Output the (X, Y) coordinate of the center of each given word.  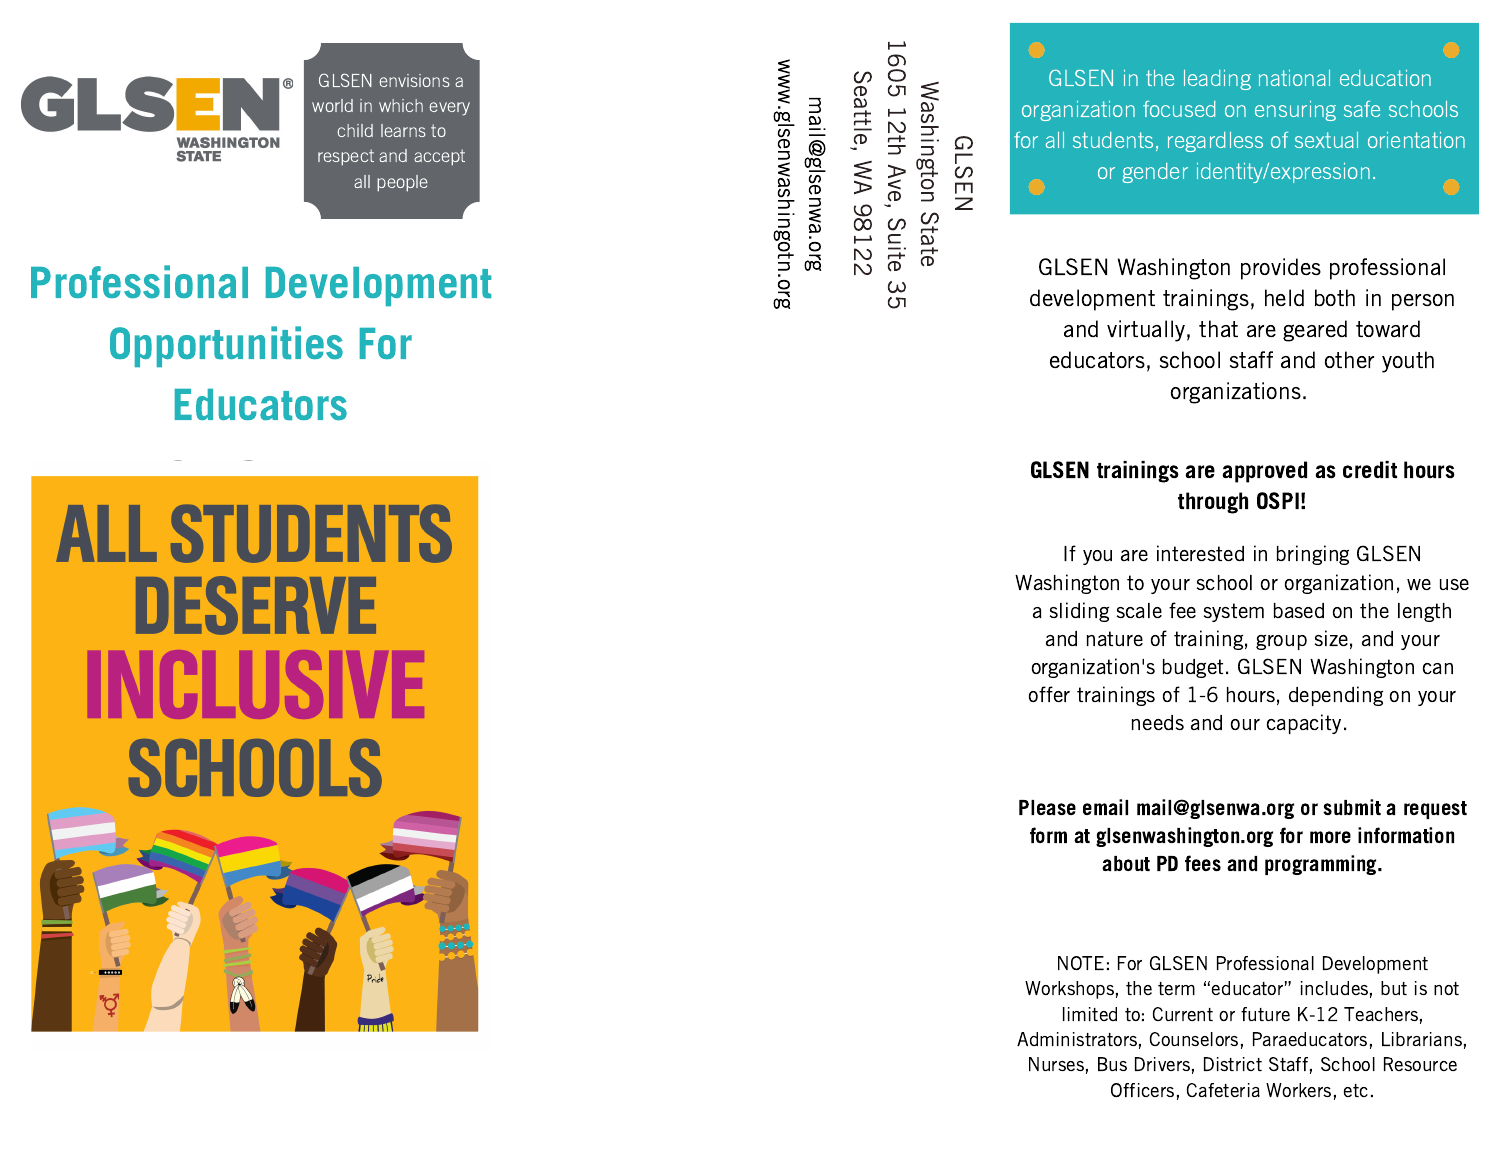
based (1299, 610)
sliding (1079, 612)
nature (1115, 638)
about (1126, 863)
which (401, 105)
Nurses (1056, 1064)
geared (1315, 331)
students (1113, 140)
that (1218, 328)
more (1330, 837)
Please (1047, 807)
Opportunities (226, 346)
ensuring (1295, 111)
